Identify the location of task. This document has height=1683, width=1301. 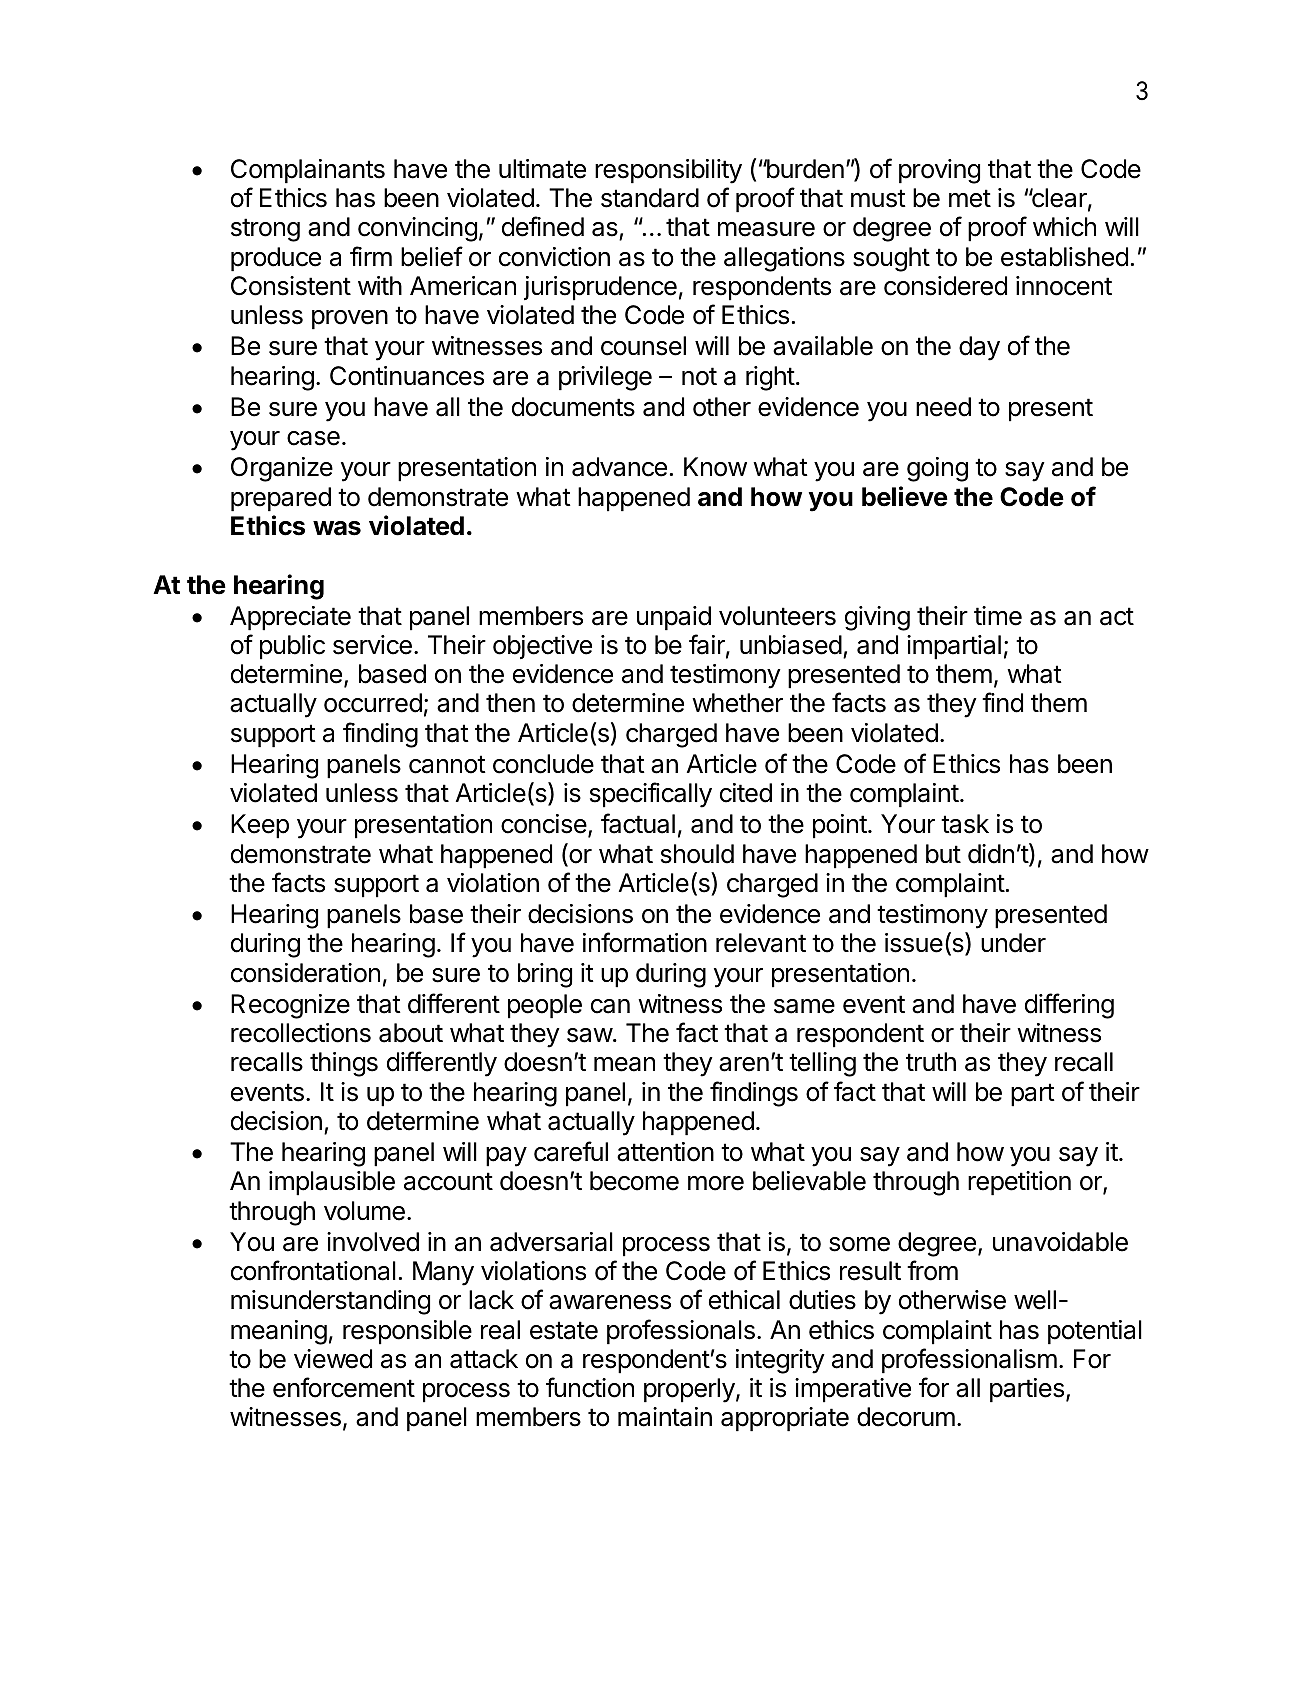
(965, 824).
